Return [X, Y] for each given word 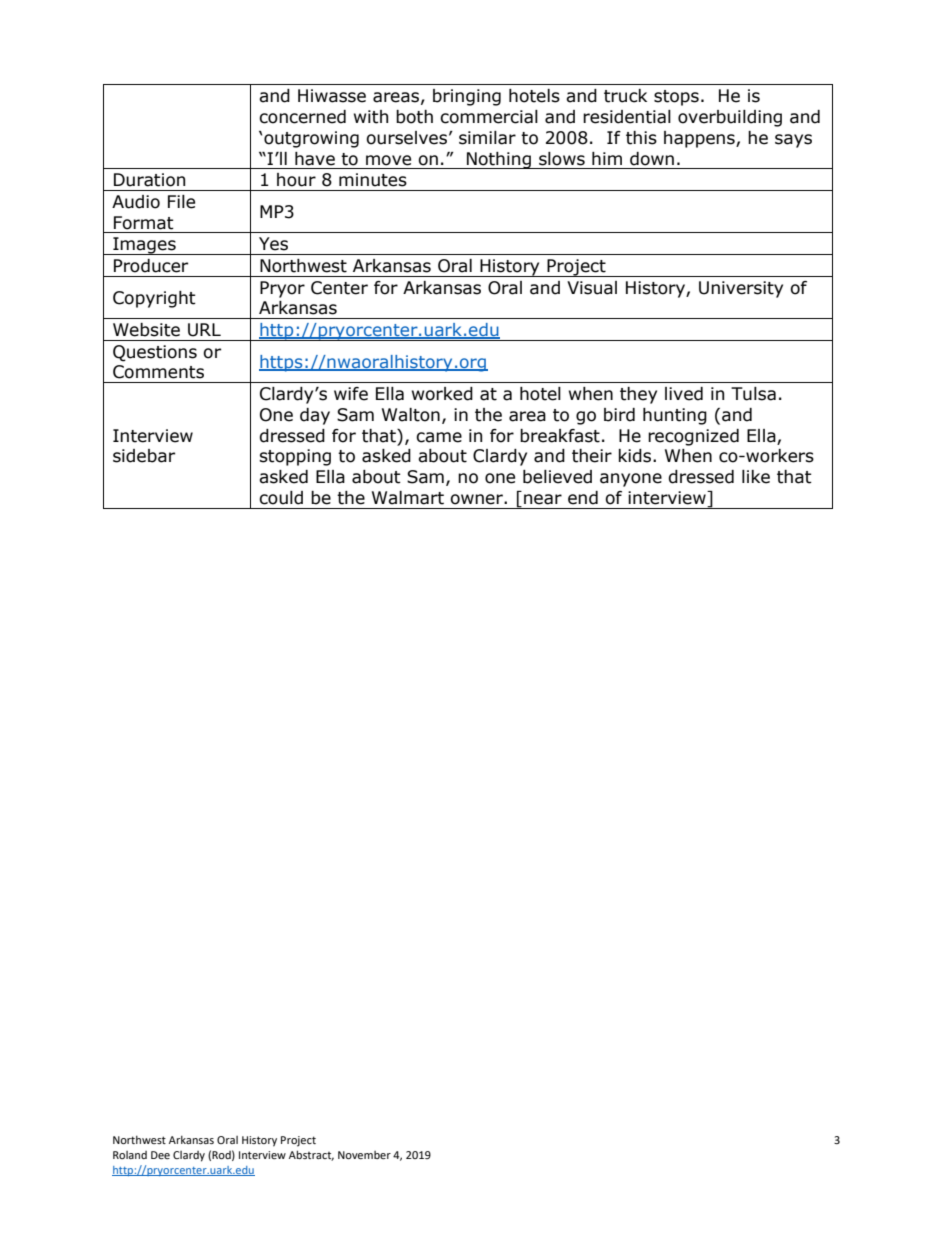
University [741, 289]
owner [477, 499]
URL [204, 330]
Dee [160, 1155]
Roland [130, 1155]
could [281, 498]
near [543, 499]
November [364, 1155]
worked [442, 394]
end [583, 498]
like [756, 477]
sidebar [144, 456]
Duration [149, 180]
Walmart [408, 498]
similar [487, 138]
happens [700, 139]
